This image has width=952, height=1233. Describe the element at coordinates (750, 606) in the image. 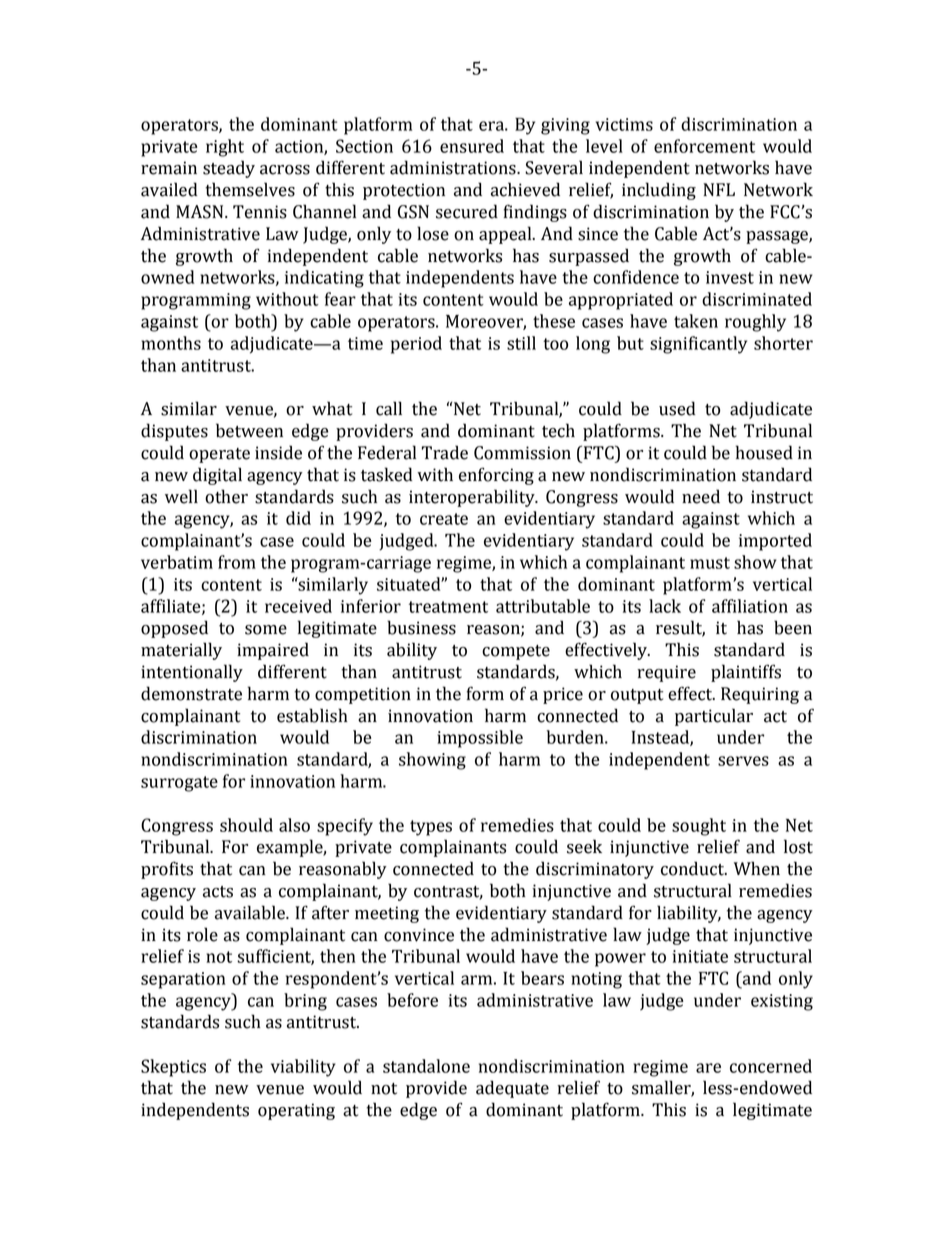

I see `affiliation` at that location.
